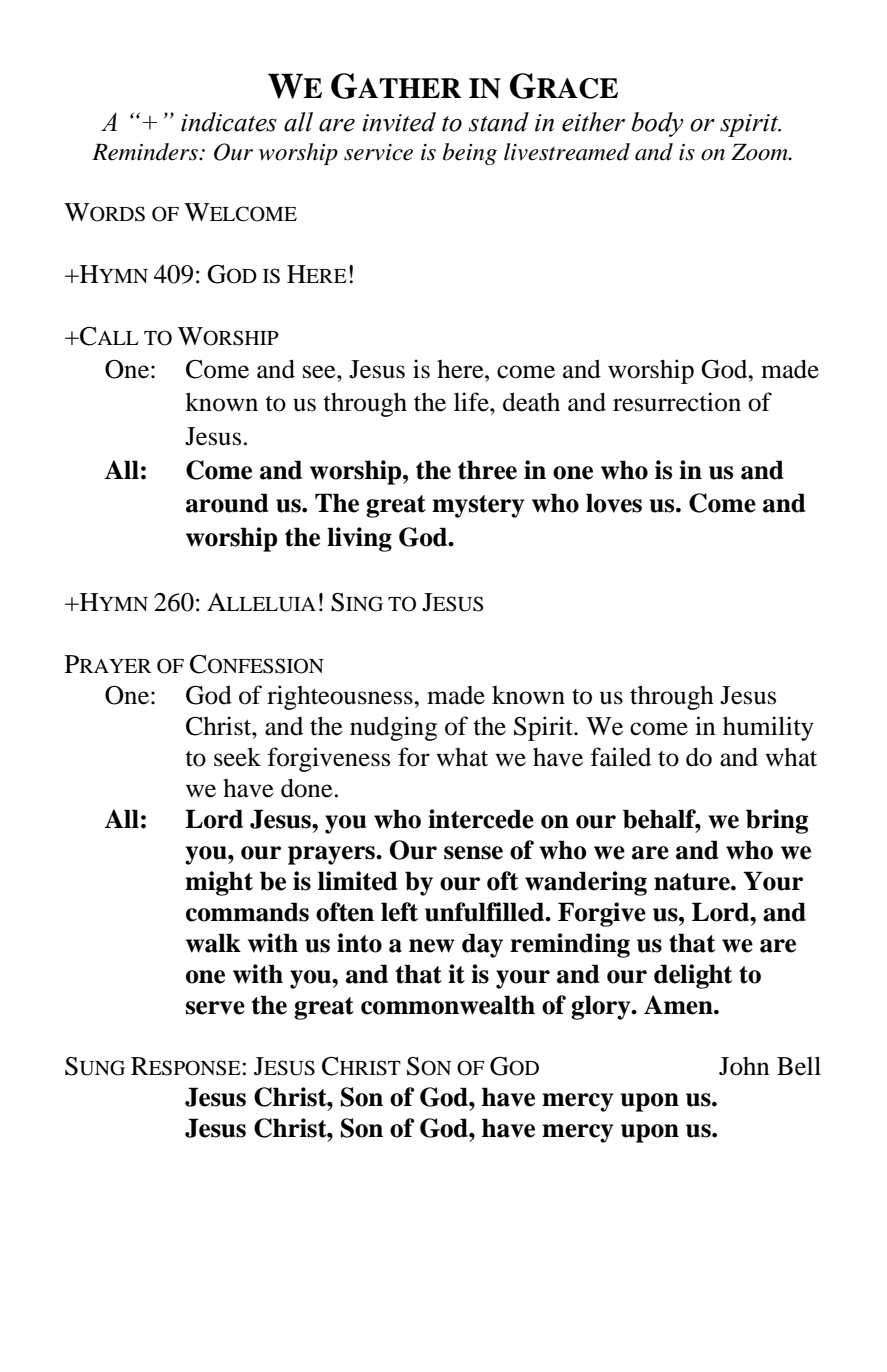 This page has height=1372, width=887. I want to click on resurrection, so click(677, 402).
